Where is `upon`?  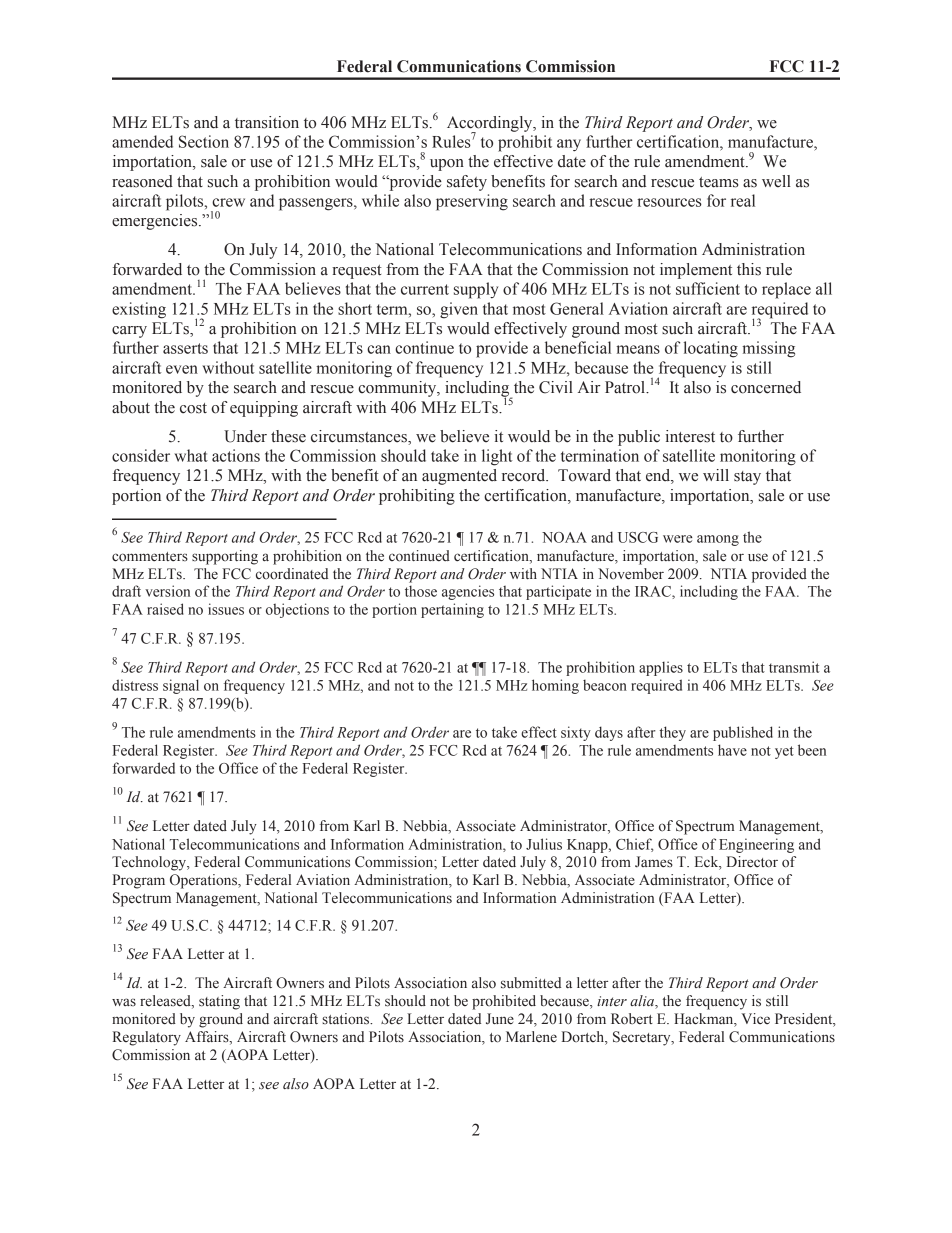
upon is located at coordinates (447, 165).
